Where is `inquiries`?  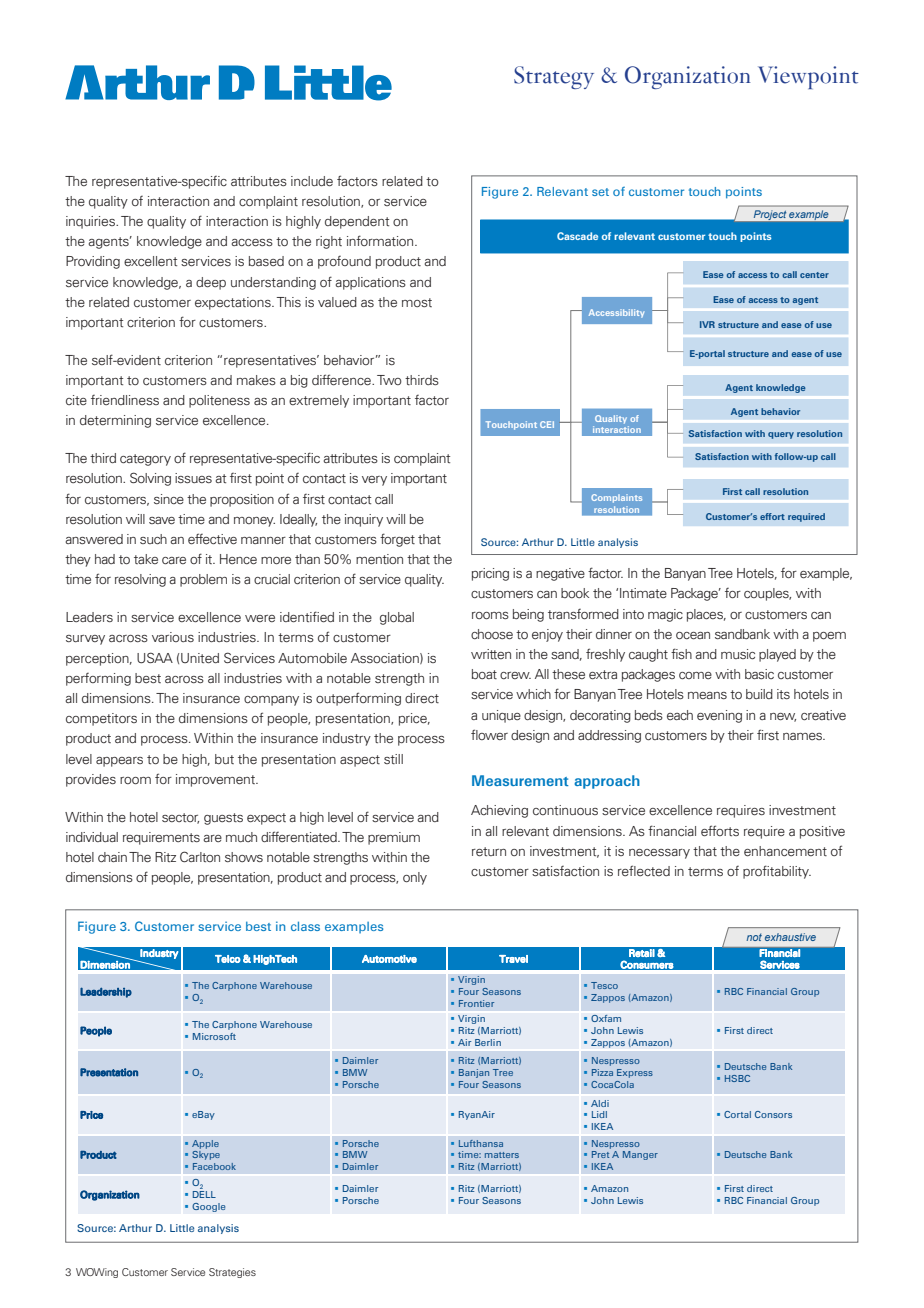 inquiries is located at coordinates (91, 222).
